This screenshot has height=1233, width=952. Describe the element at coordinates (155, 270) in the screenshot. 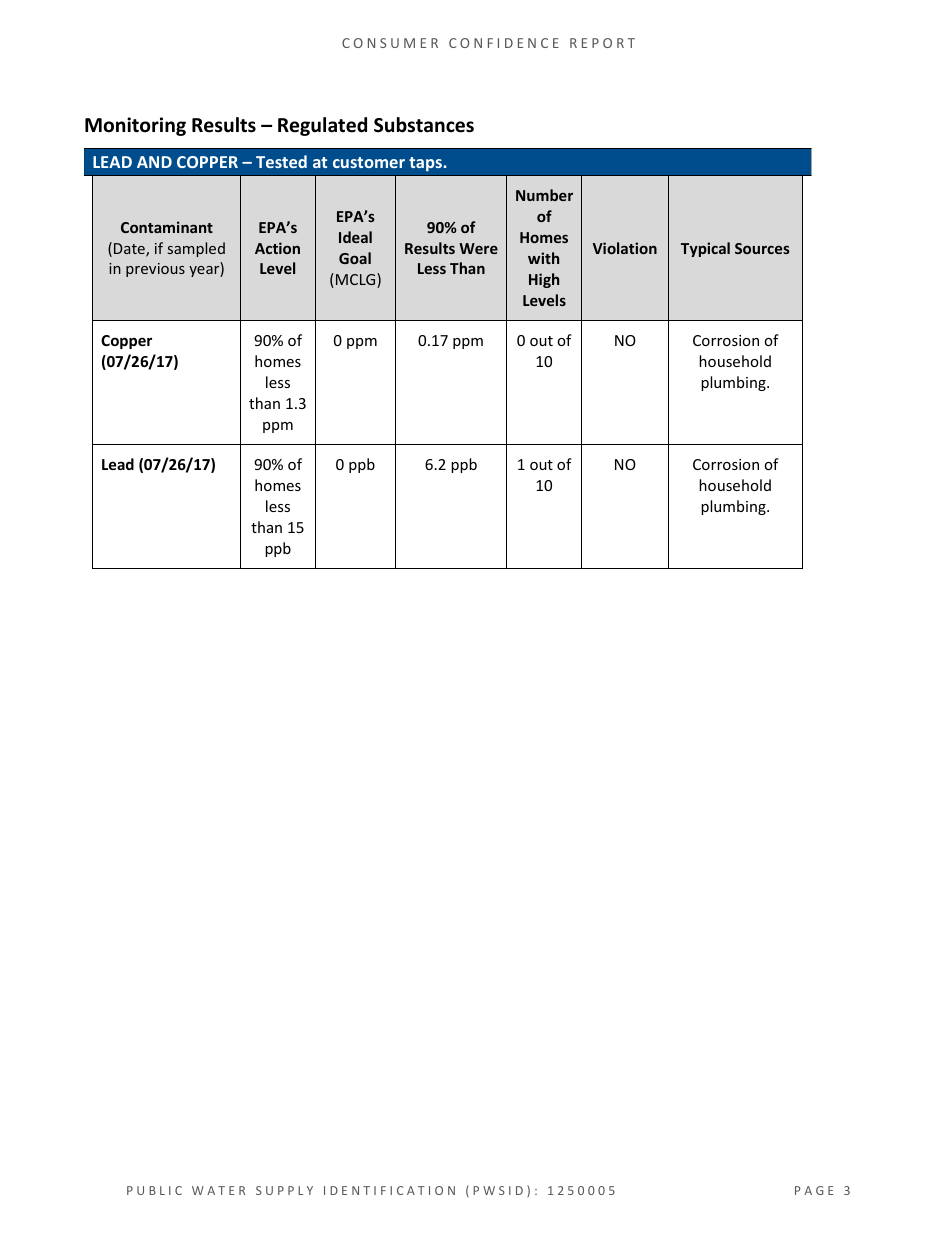

I see `previous` at that location.
